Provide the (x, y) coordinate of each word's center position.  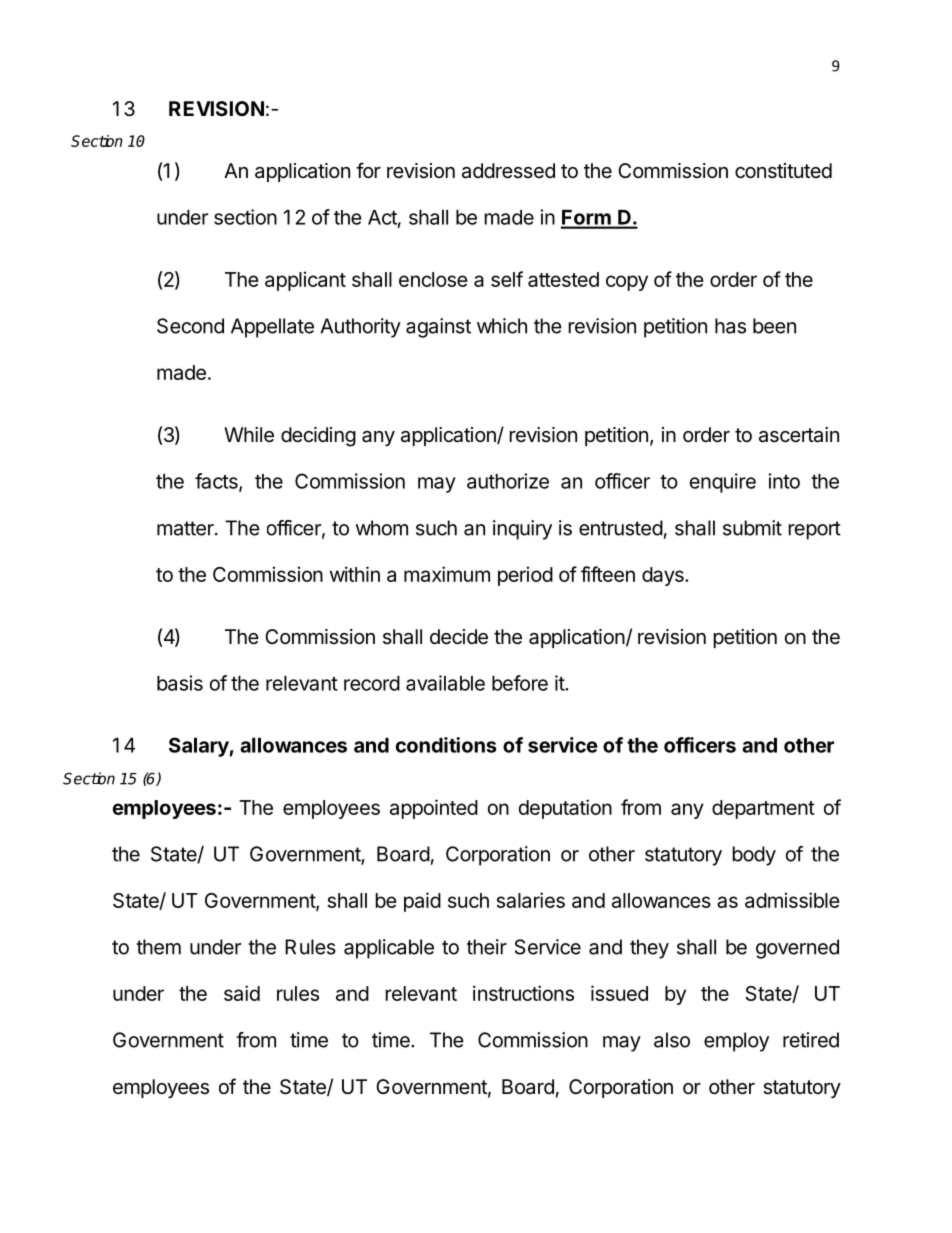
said (242, 993)
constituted (783, 171)
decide (459, 637)
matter (186, 528)
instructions (523, 993)
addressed (508, 171)
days (664, 576)
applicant (305, 281)
